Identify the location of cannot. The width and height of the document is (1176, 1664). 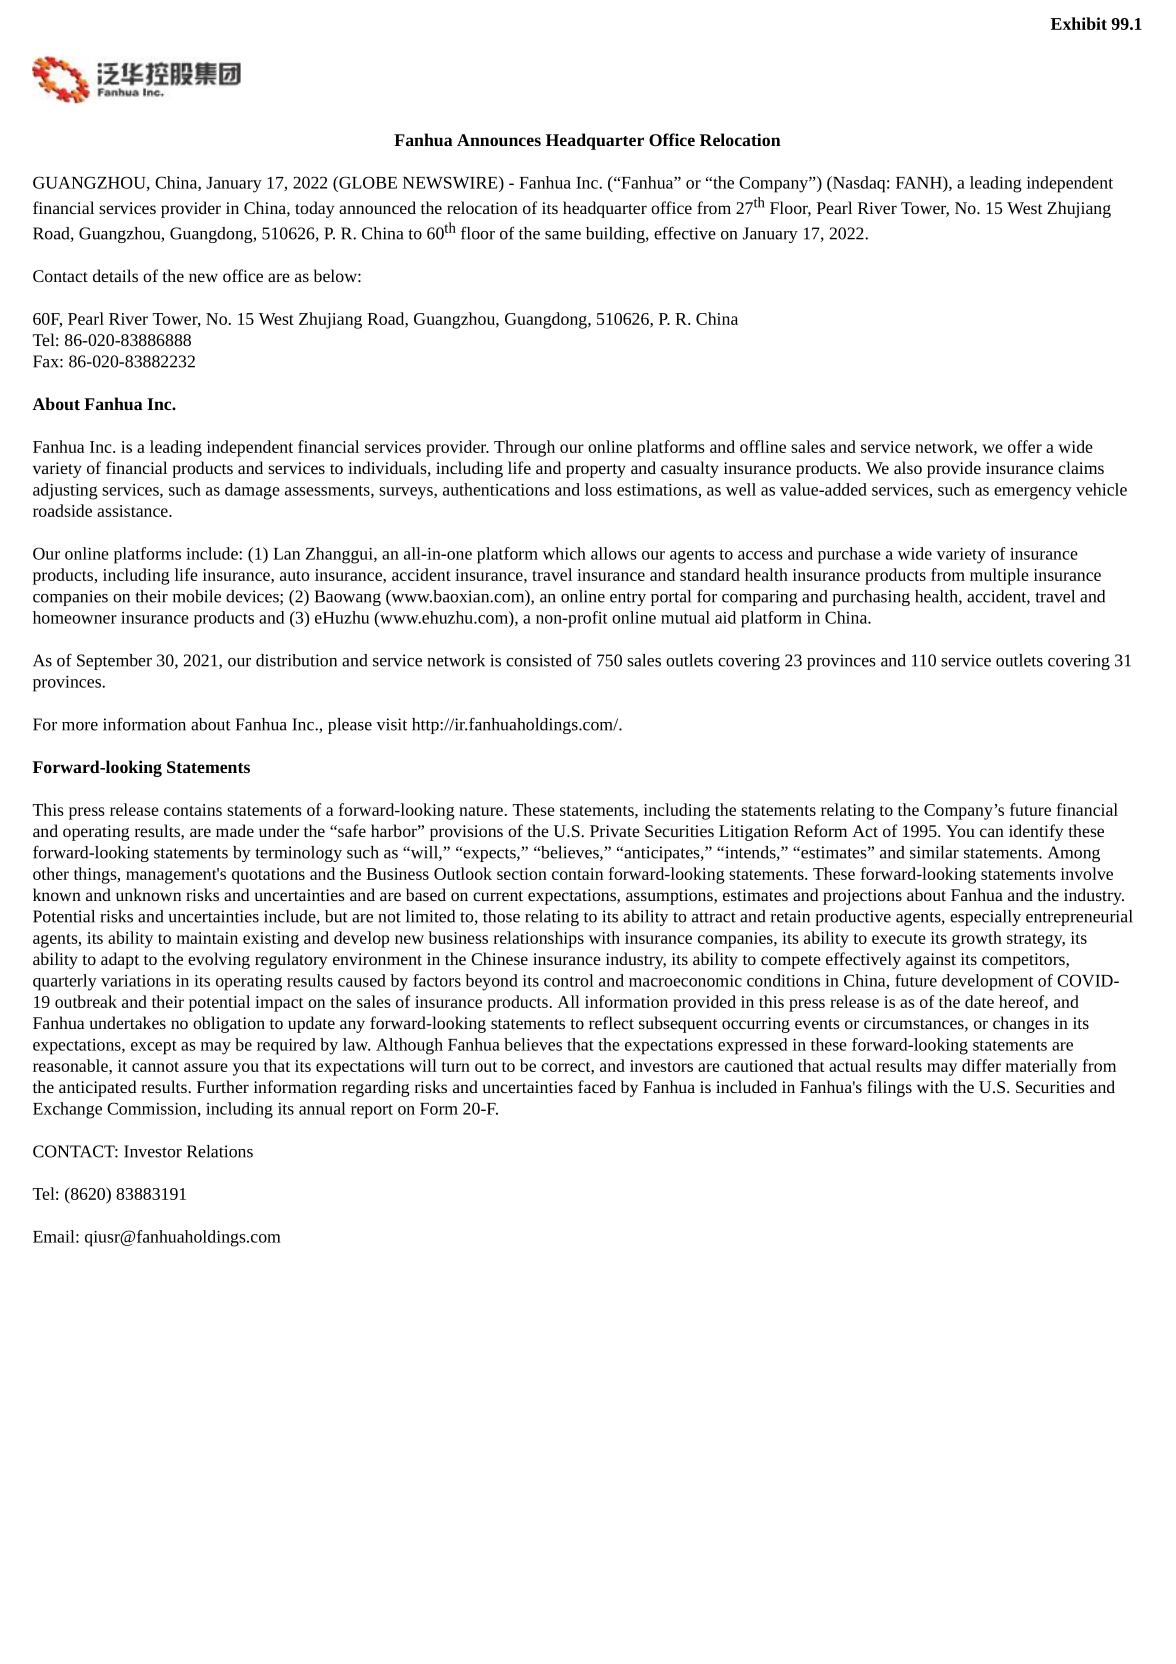
(155, 1067).
